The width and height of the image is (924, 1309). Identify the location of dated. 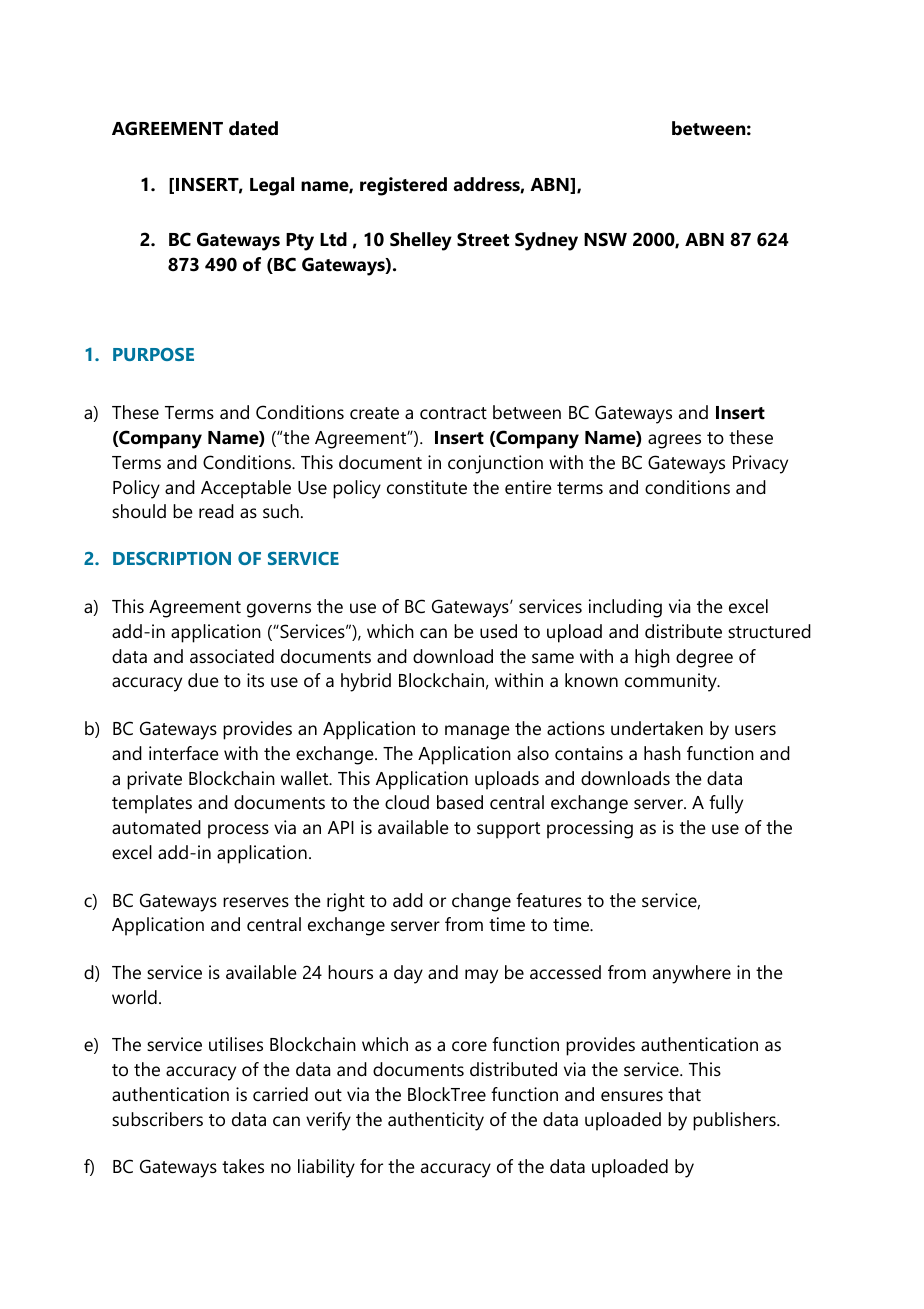
(253, 128).
